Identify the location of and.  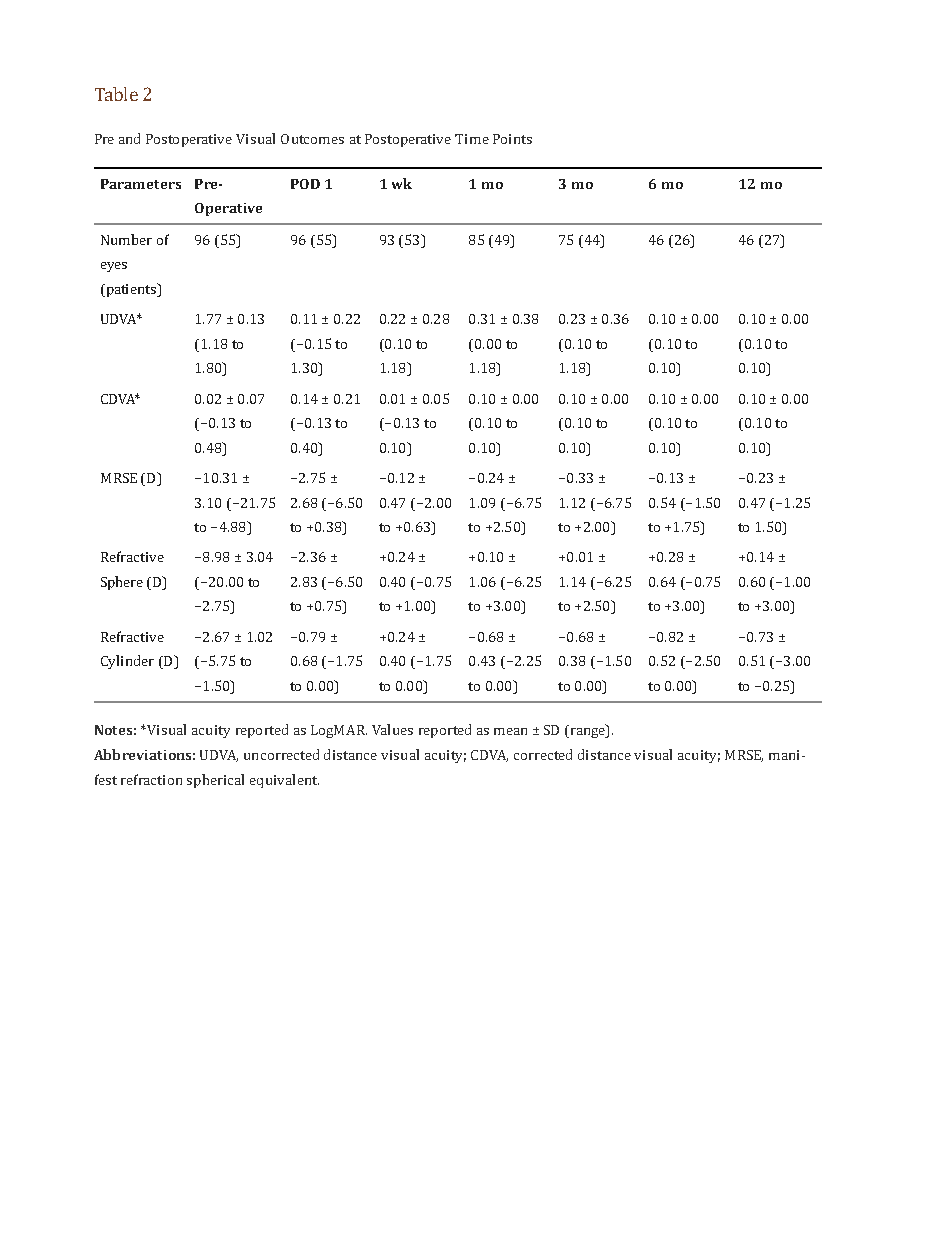
(129, 138).
